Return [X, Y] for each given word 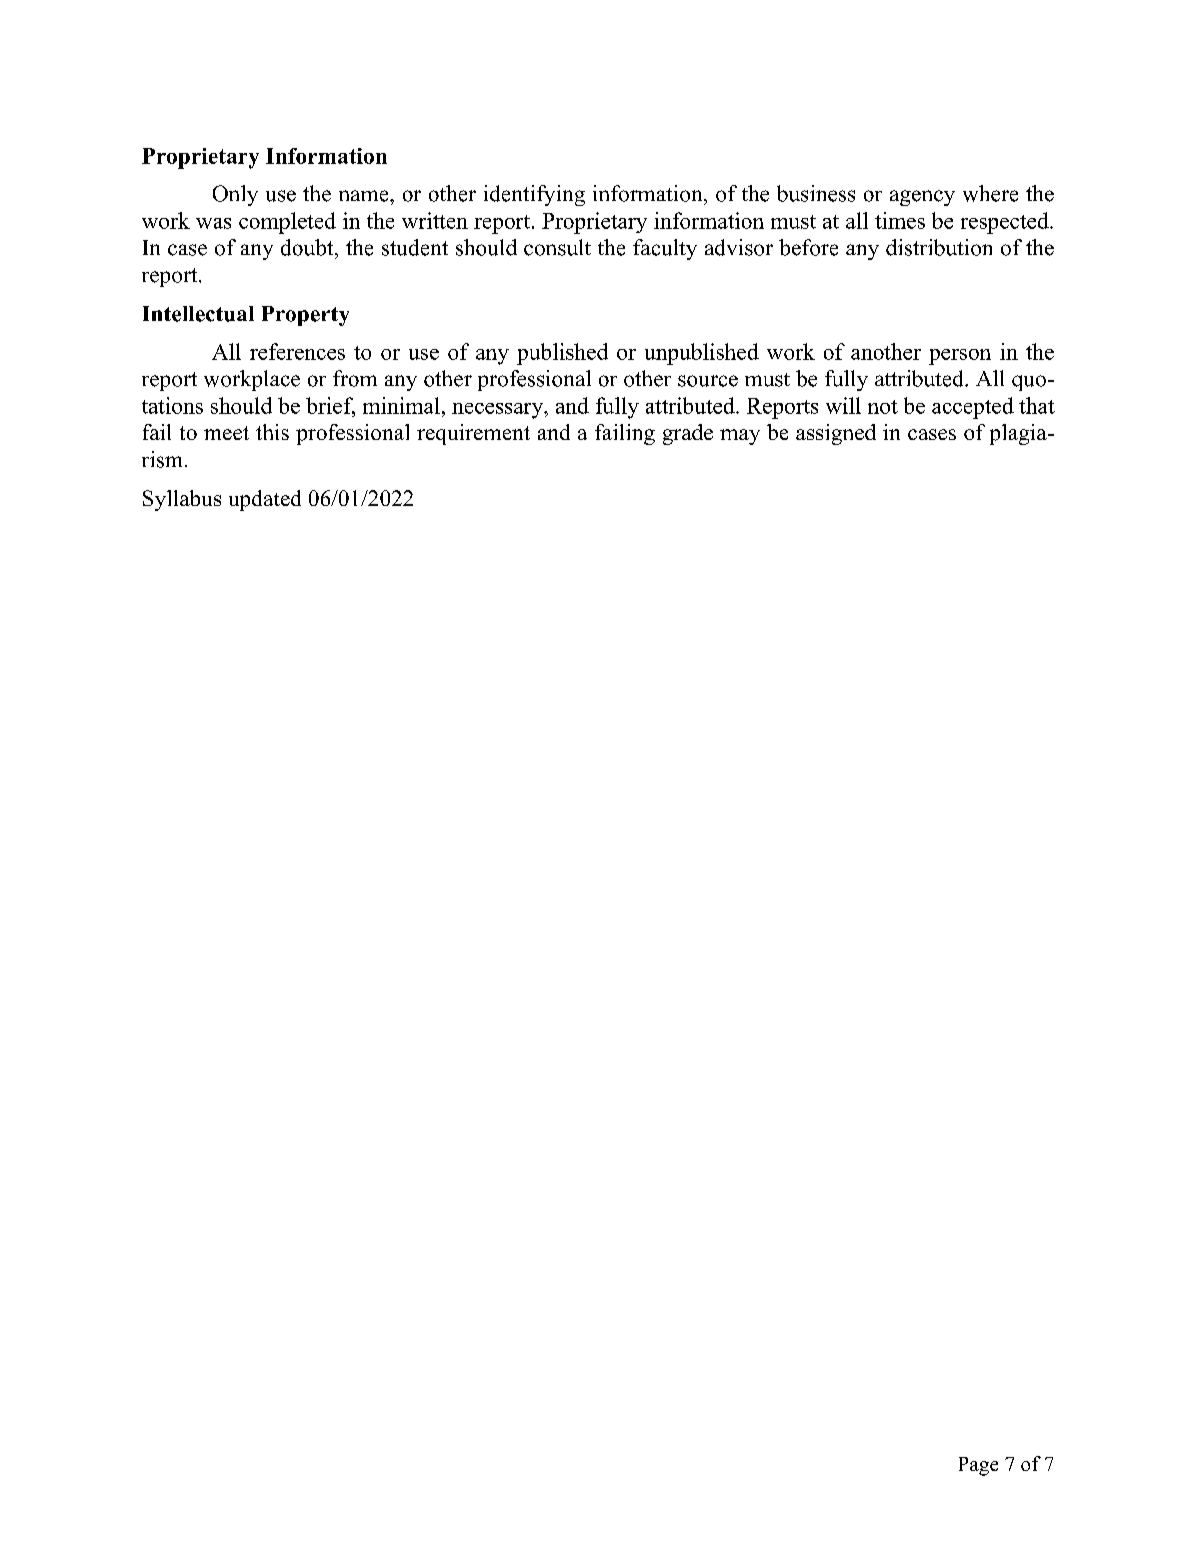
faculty [665, 249]
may [740, 437]
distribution [939, 247]
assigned [836, 434]
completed [287, 223]
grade [688, 434]
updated [265, 500]
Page [978, 1466]
